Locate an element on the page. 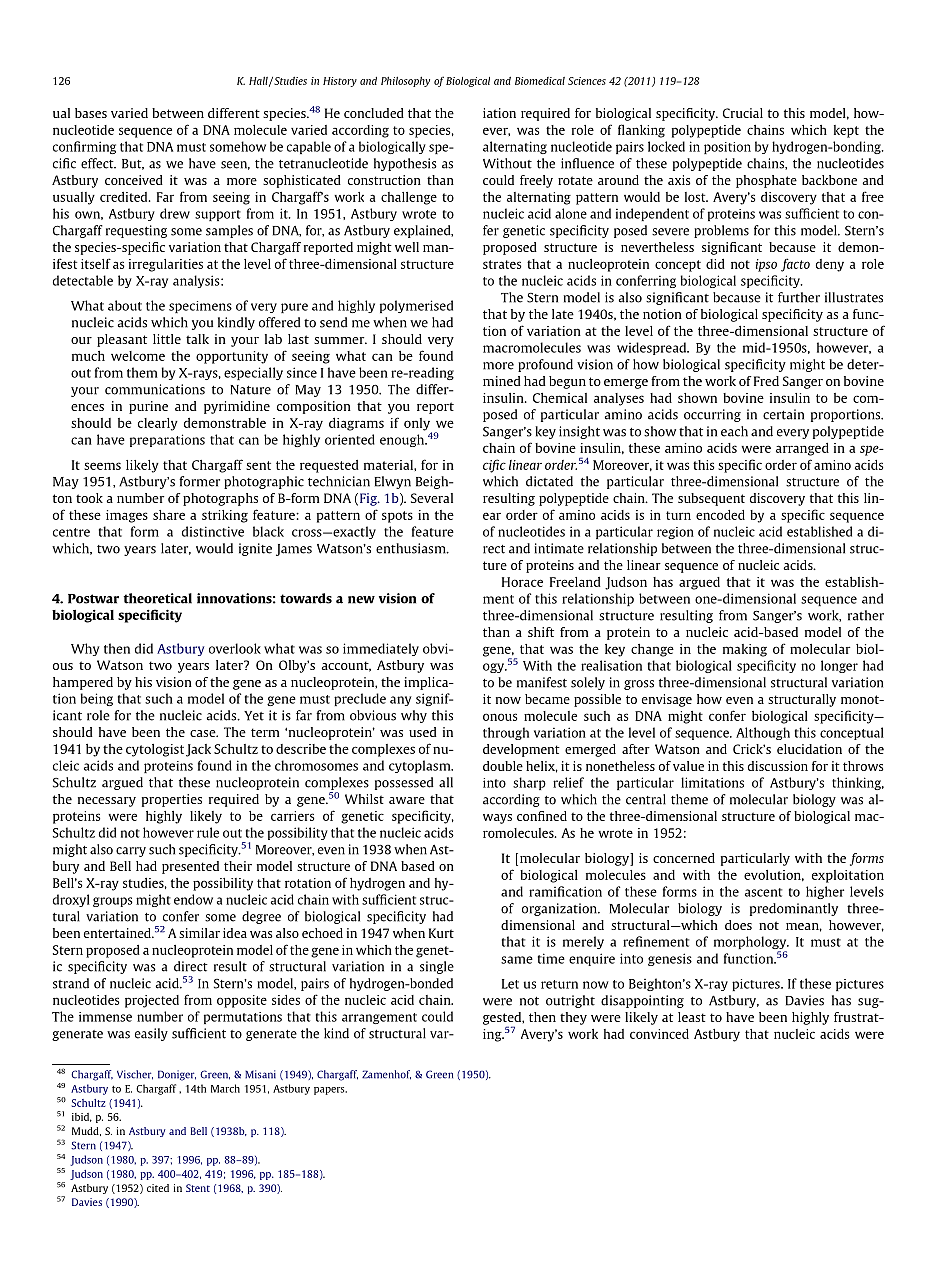 This image has width=952, height=1270. bases is located at coordinates (91, 113).
